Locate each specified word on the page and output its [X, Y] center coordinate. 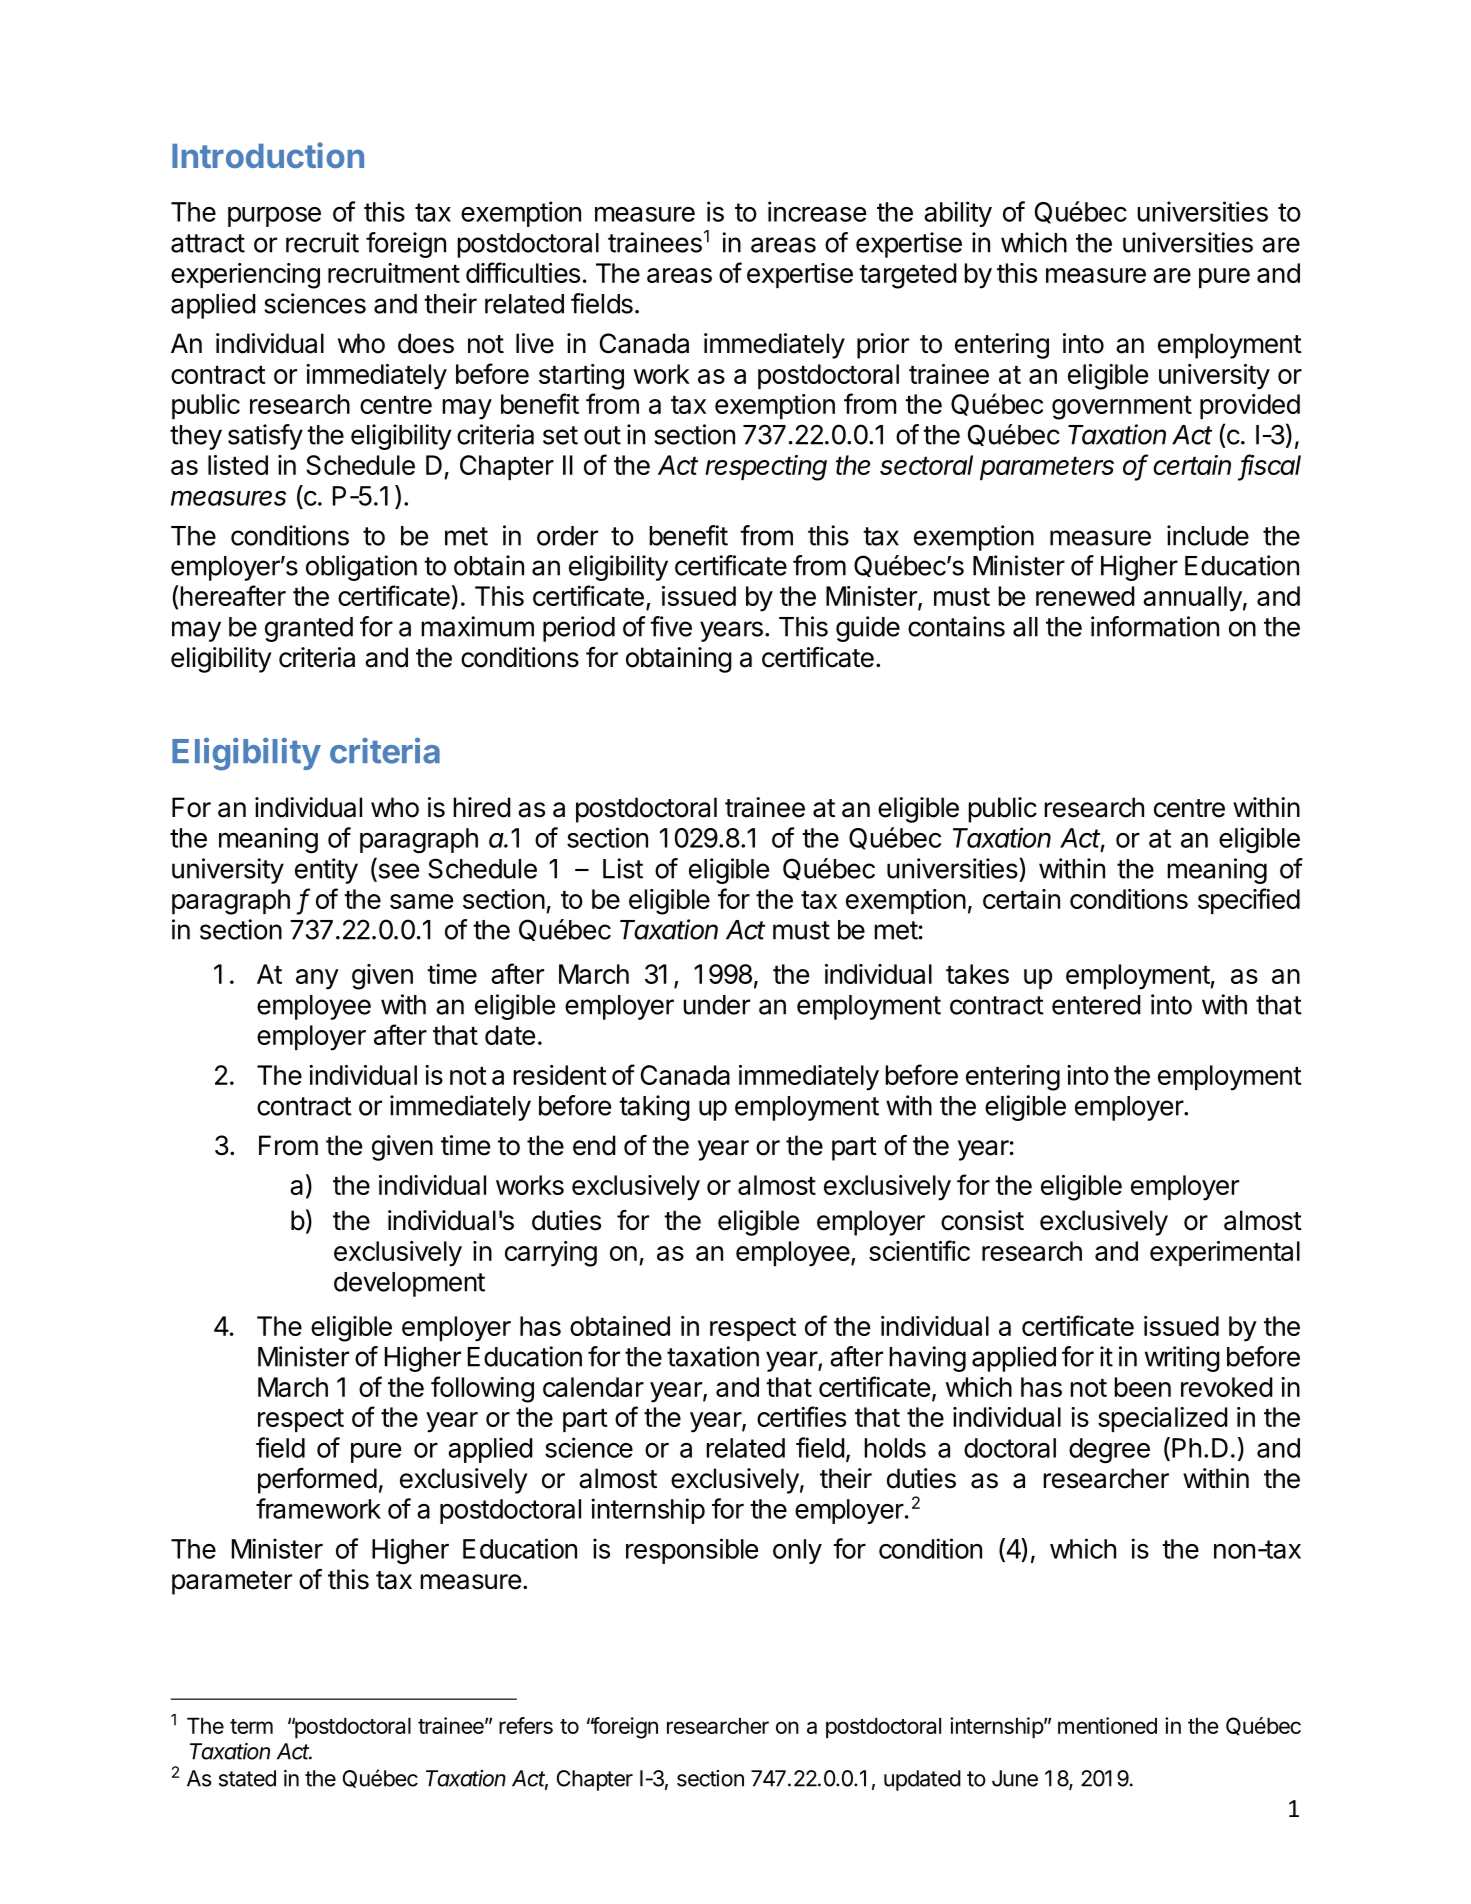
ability [958, 214]
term [251, 1726]
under [716, 1005]
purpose [274, 217]
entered [1096, 1005]
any [317, 979]
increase [817, 211]
